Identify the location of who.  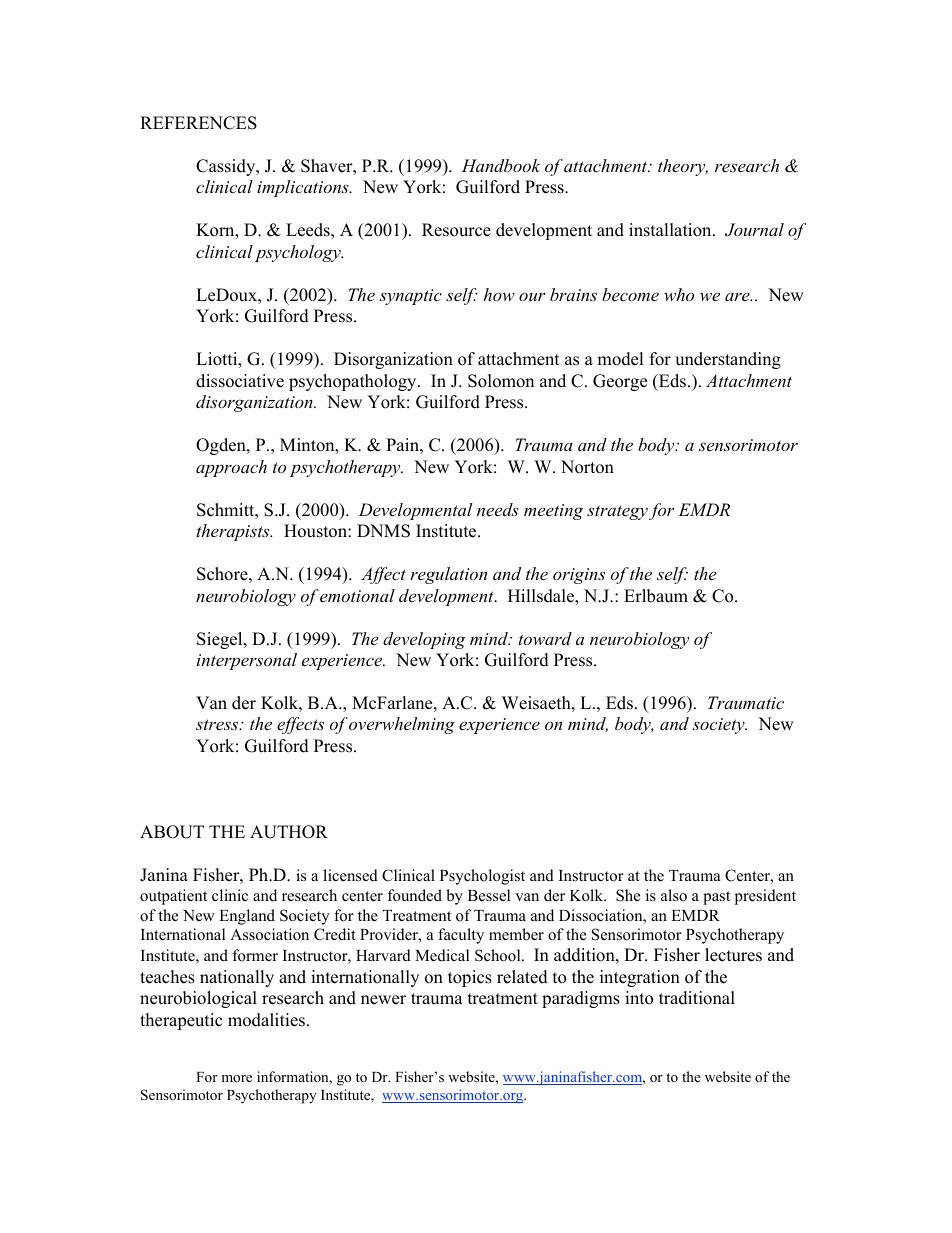
(679, 294).
